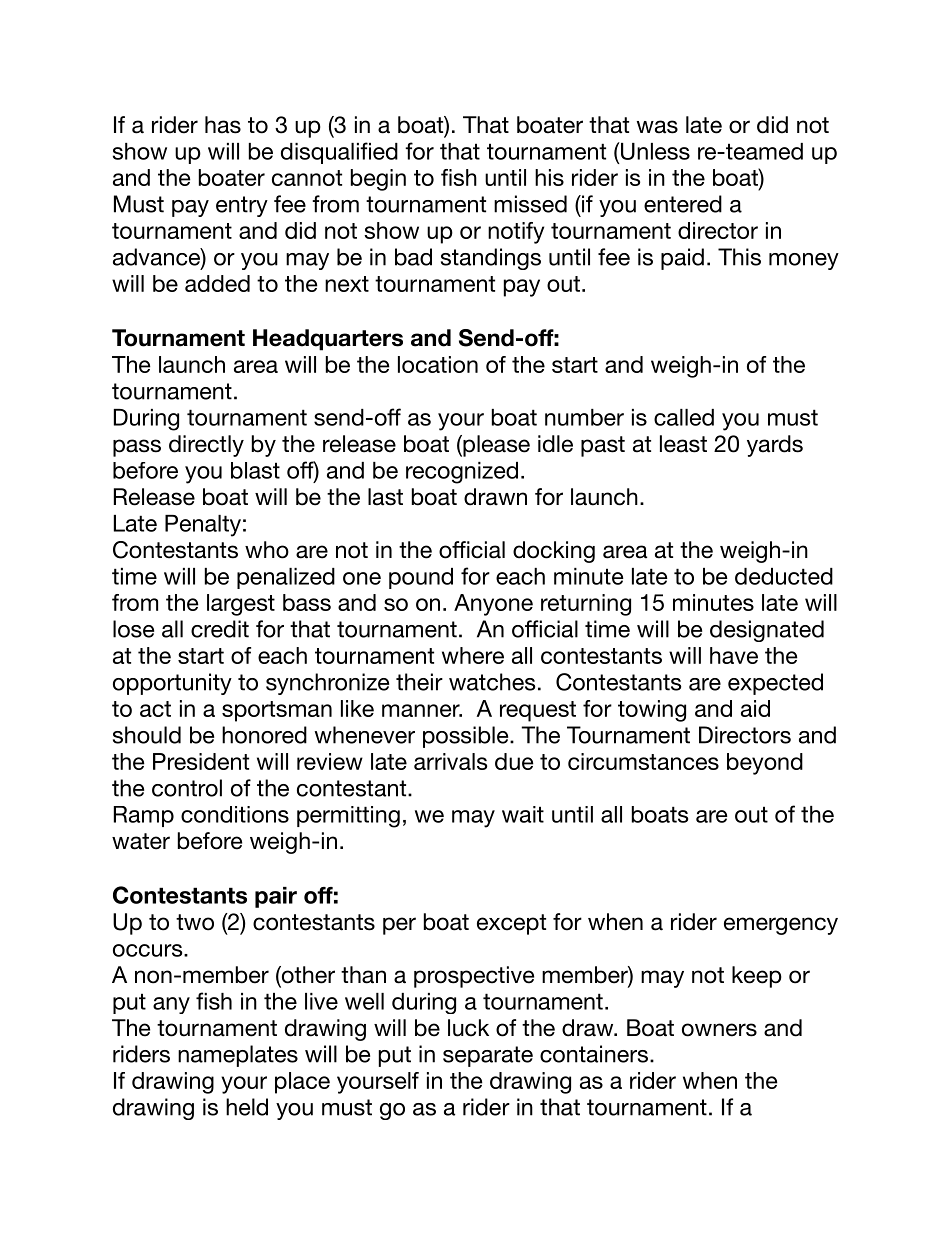 The height and width of the image is (1233, 952). Describe the element at coordinates (493, 605) in the image. I see `Anyone` at that location.
